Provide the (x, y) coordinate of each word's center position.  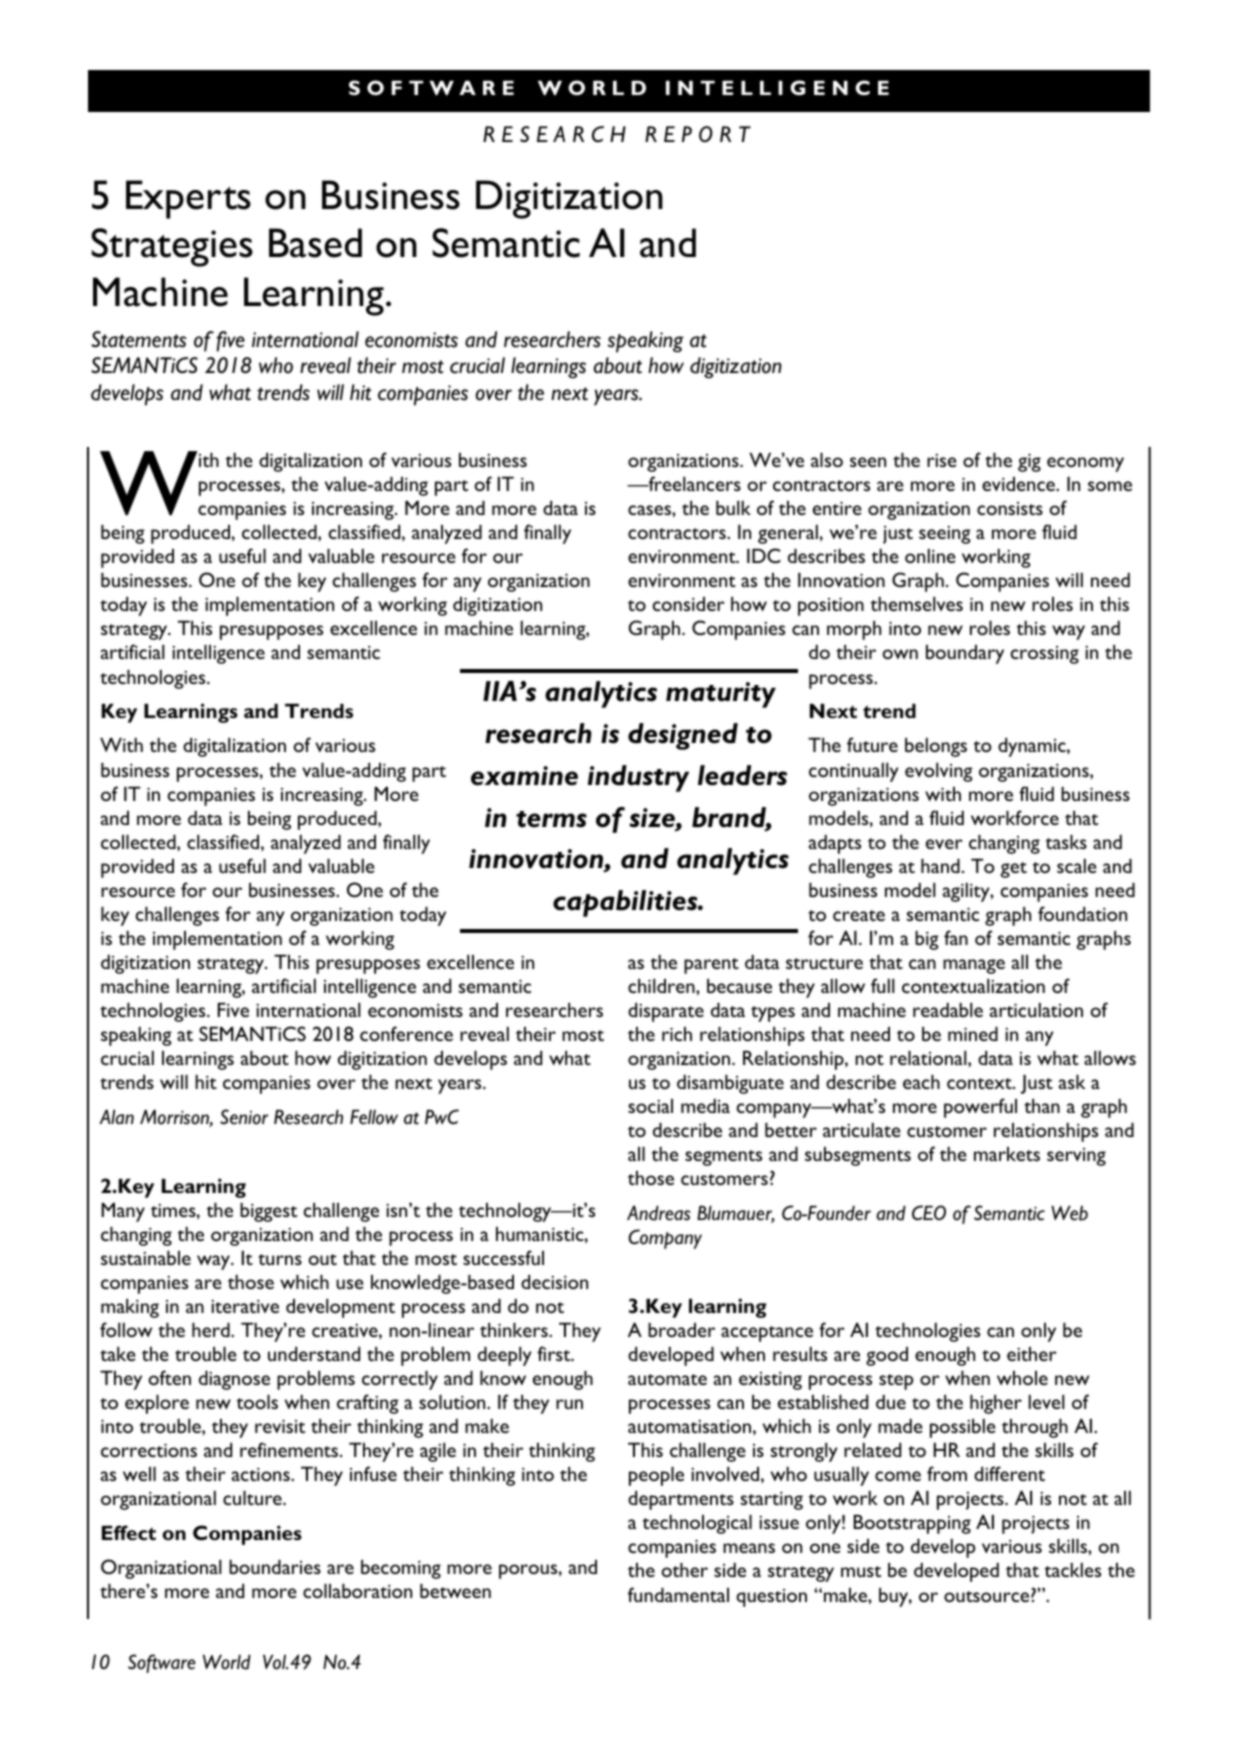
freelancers (693, 483)
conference (406, 1033)
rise (942, 460)
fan (956, 937)
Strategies (172, 247)
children (662, 986)
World (227, 1662)
